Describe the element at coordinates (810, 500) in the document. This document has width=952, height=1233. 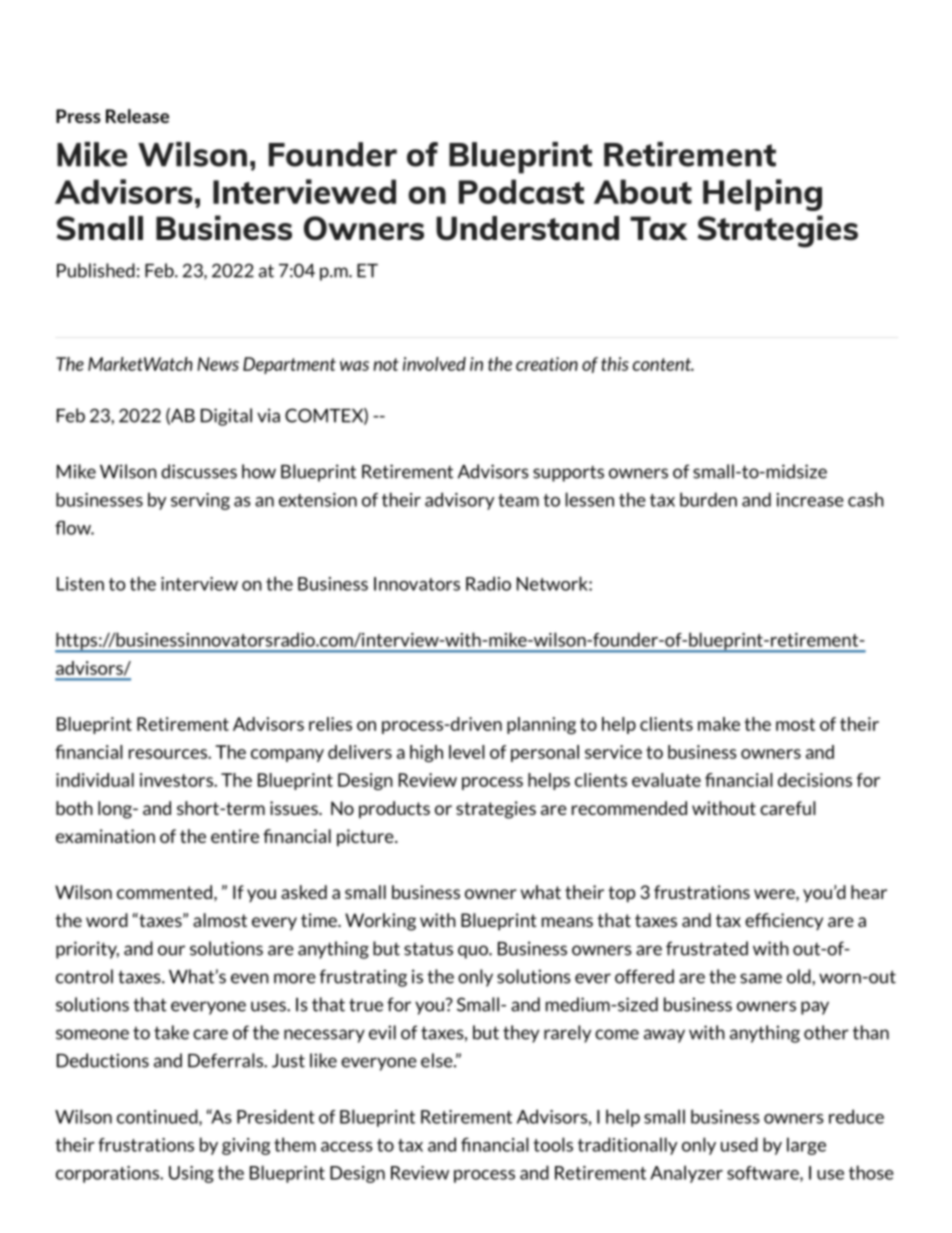
I see `increase` at that location.
